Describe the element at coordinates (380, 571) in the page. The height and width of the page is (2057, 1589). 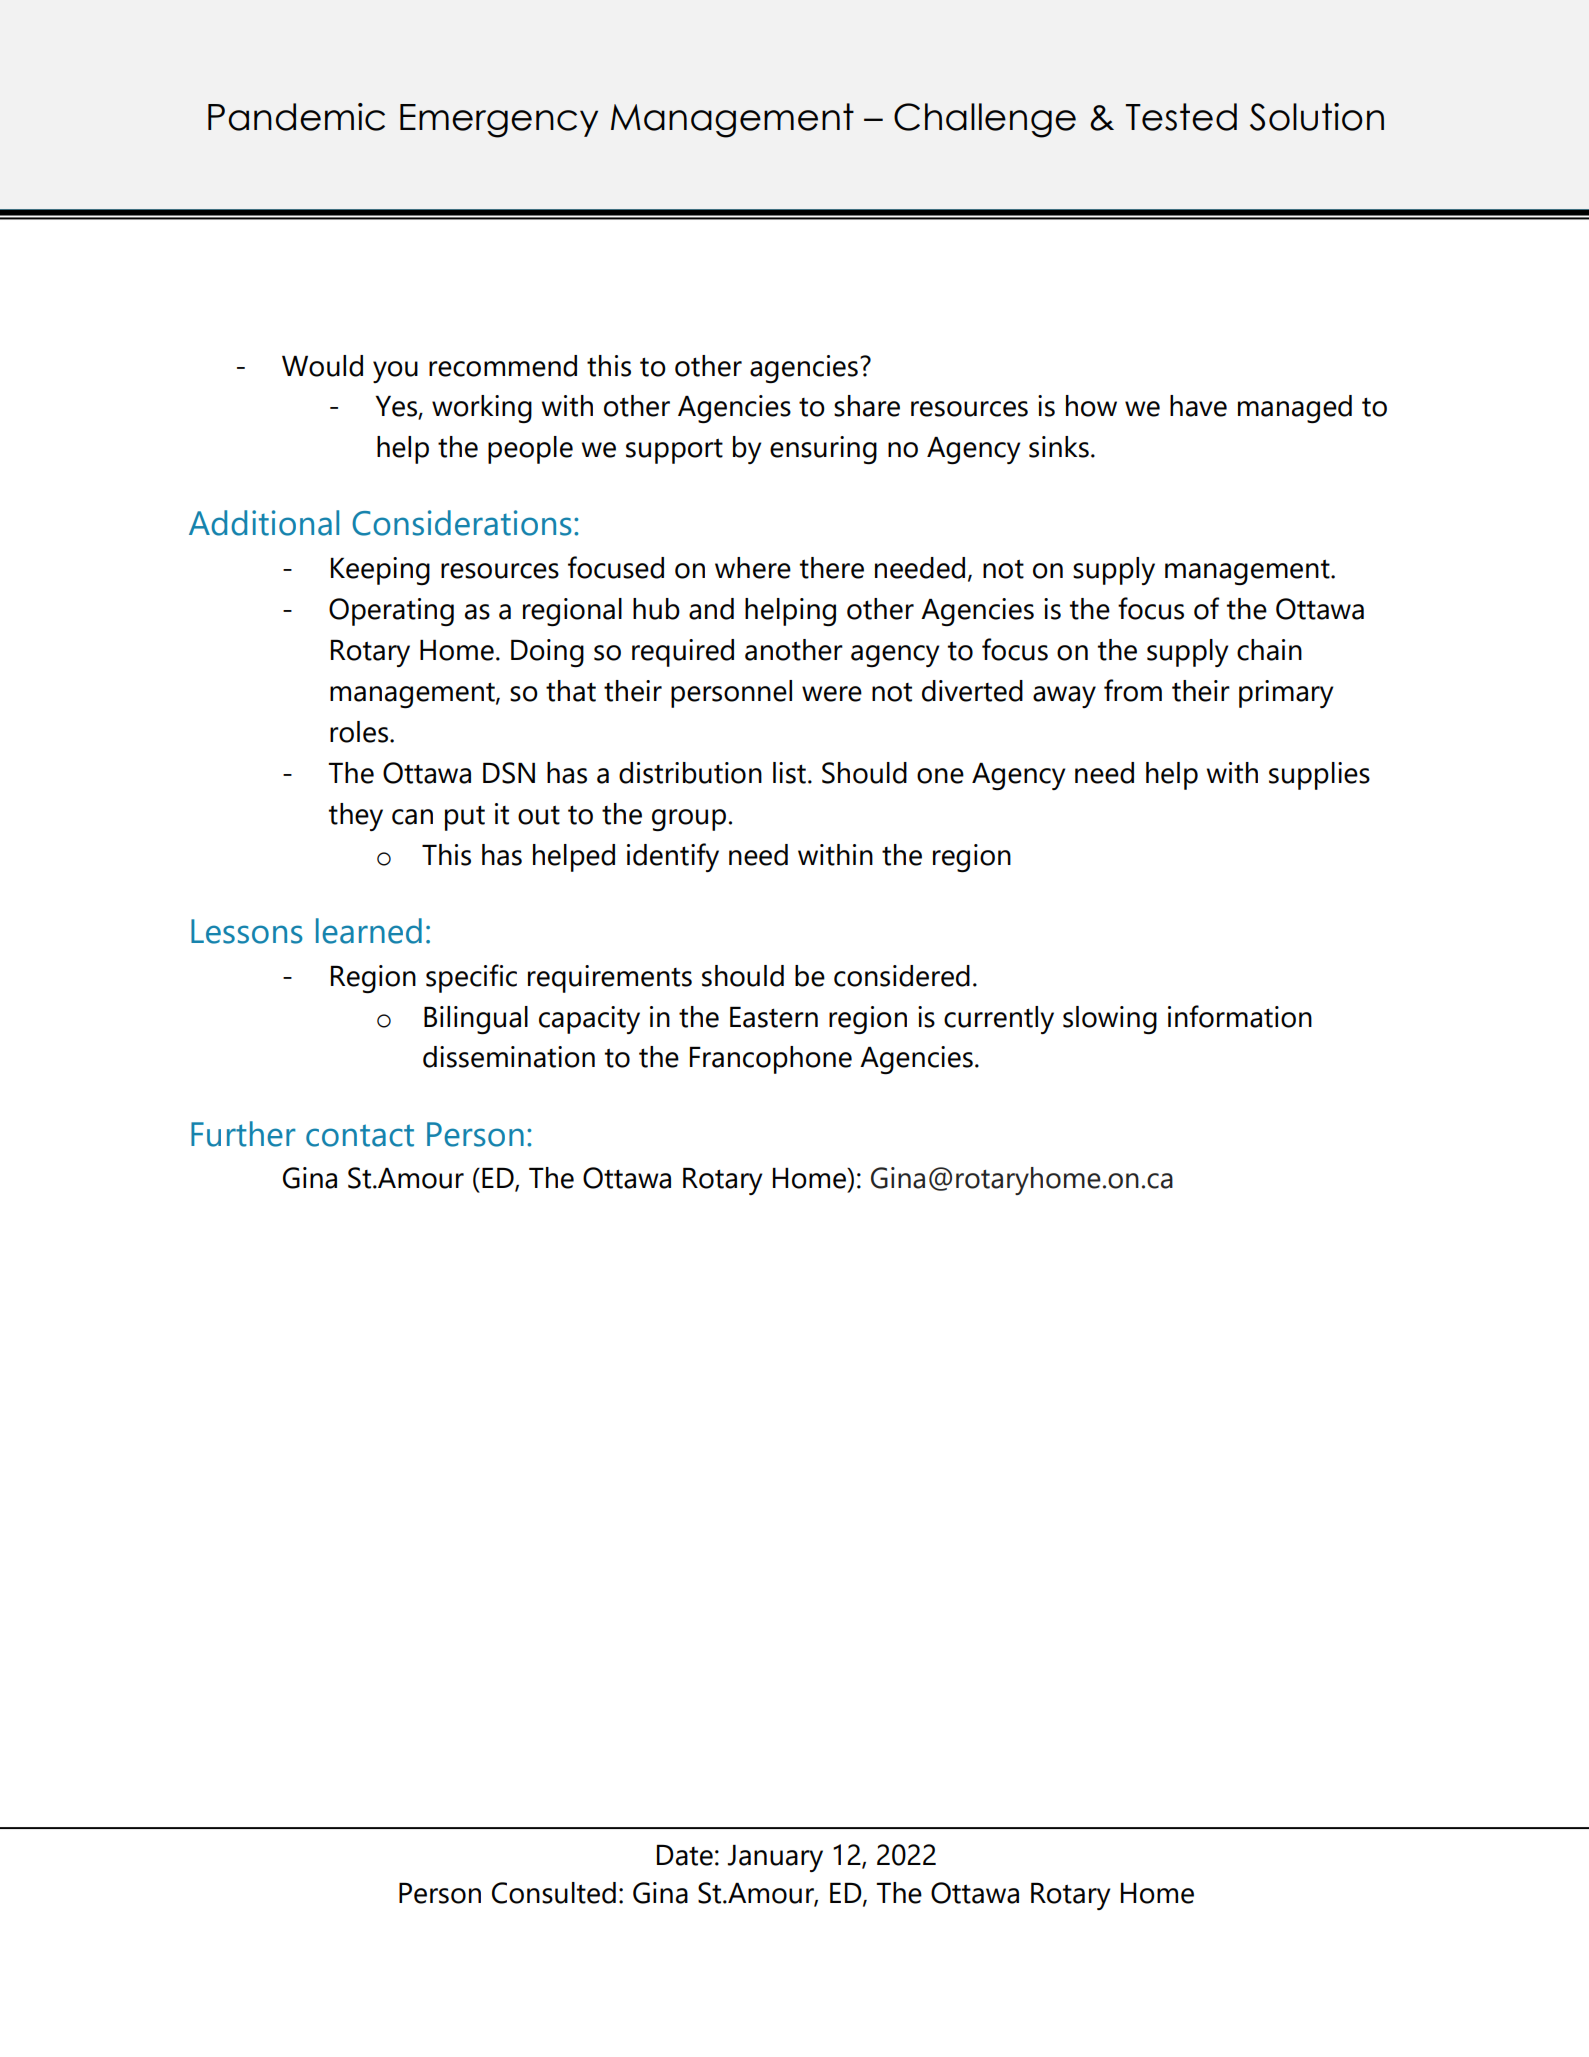
I see `Keeping` at that location.
